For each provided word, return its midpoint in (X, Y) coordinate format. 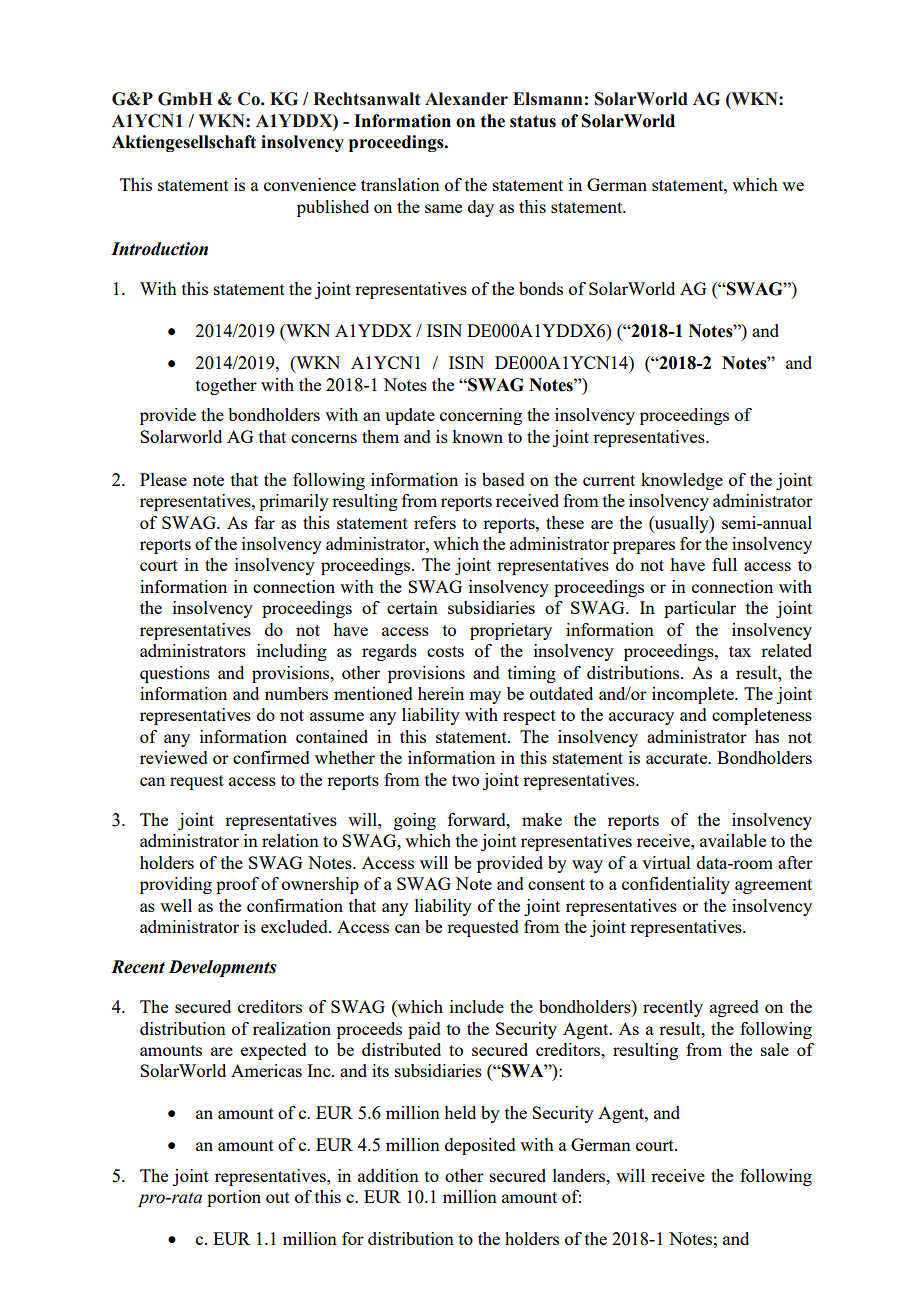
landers (580, 1175)
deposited (480, 1146)
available (733, 840)
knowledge (682, 481)
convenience (310, 184)
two (465, 780)
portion (234, 1198)
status (533, 121)
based (503, 479)
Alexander (466, 99)
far (265, 522)
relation (290, 840)
